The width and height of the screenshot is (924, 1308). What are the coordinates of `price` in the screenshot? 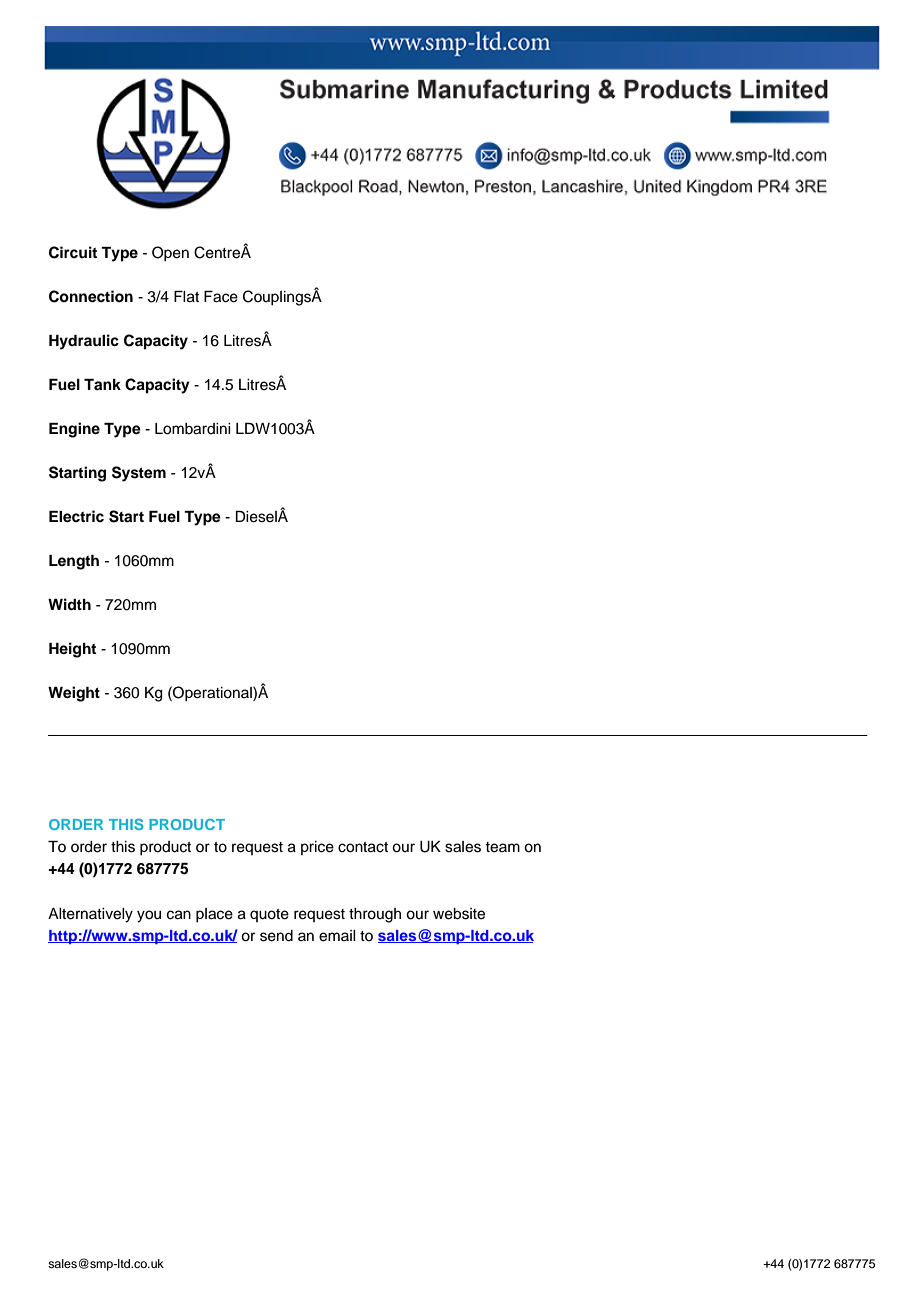 It's located at (317, 848).
